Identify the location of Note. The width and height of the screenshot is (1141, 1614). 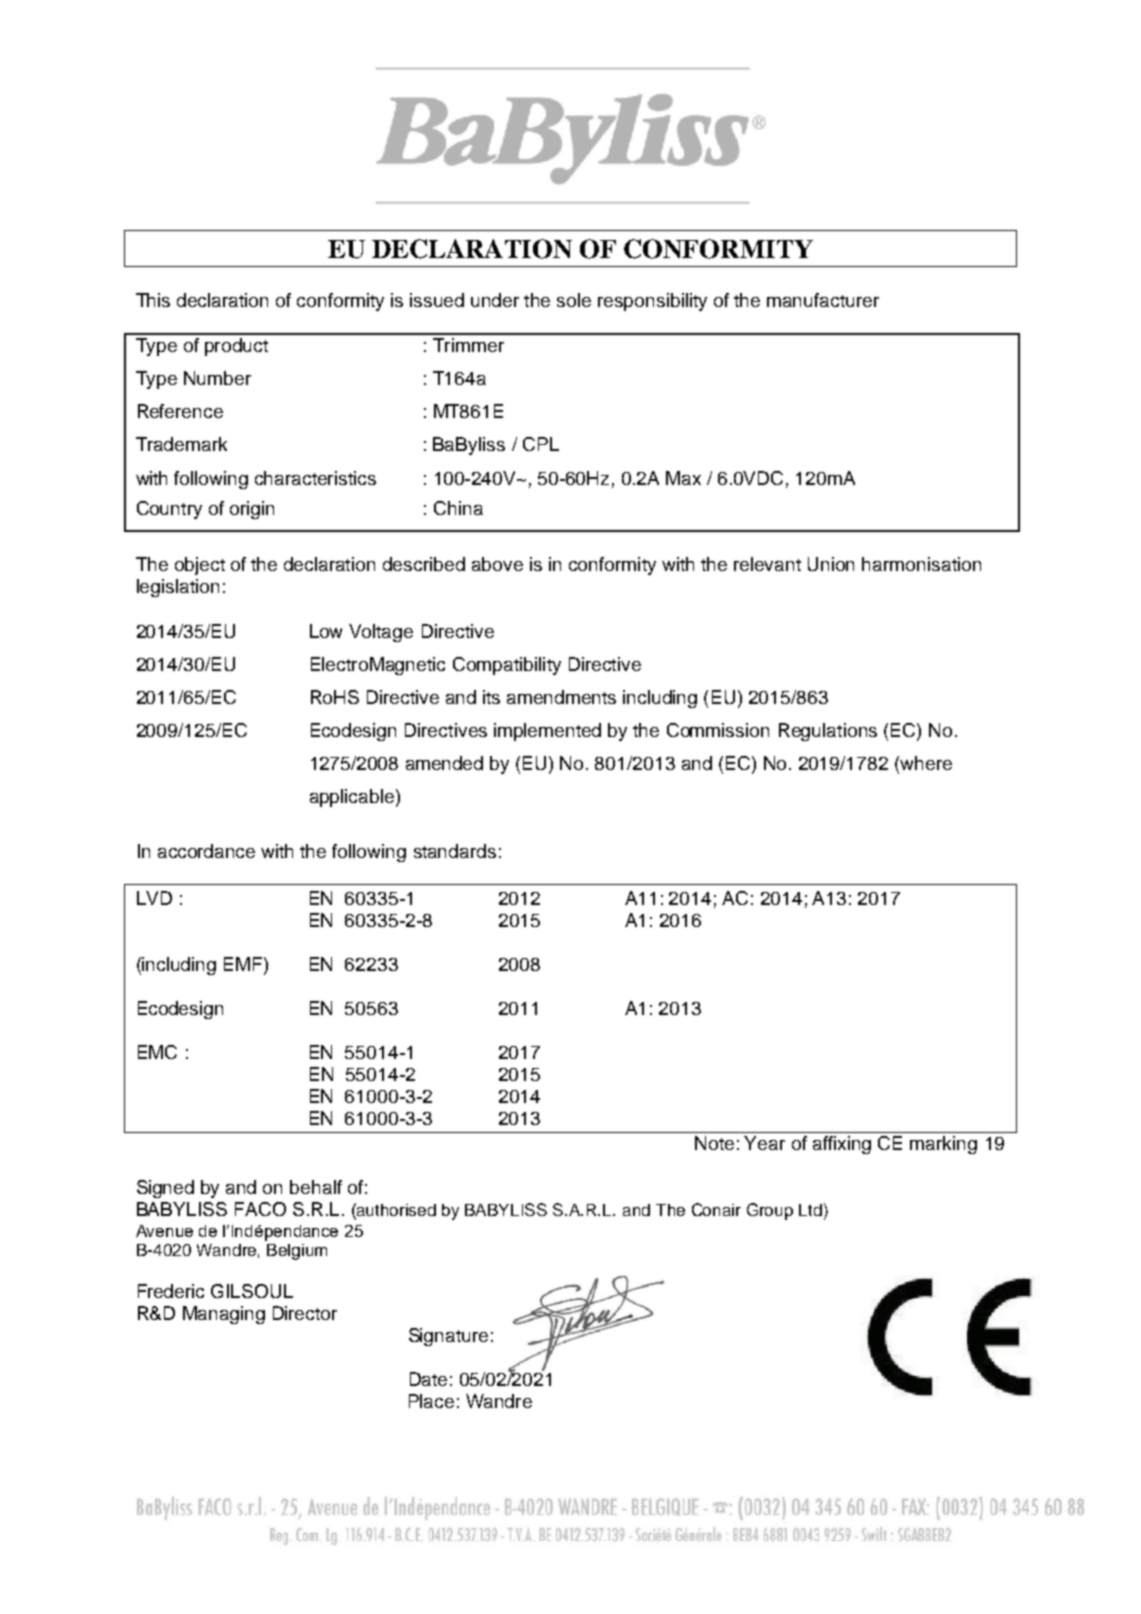
(714, 1143).
